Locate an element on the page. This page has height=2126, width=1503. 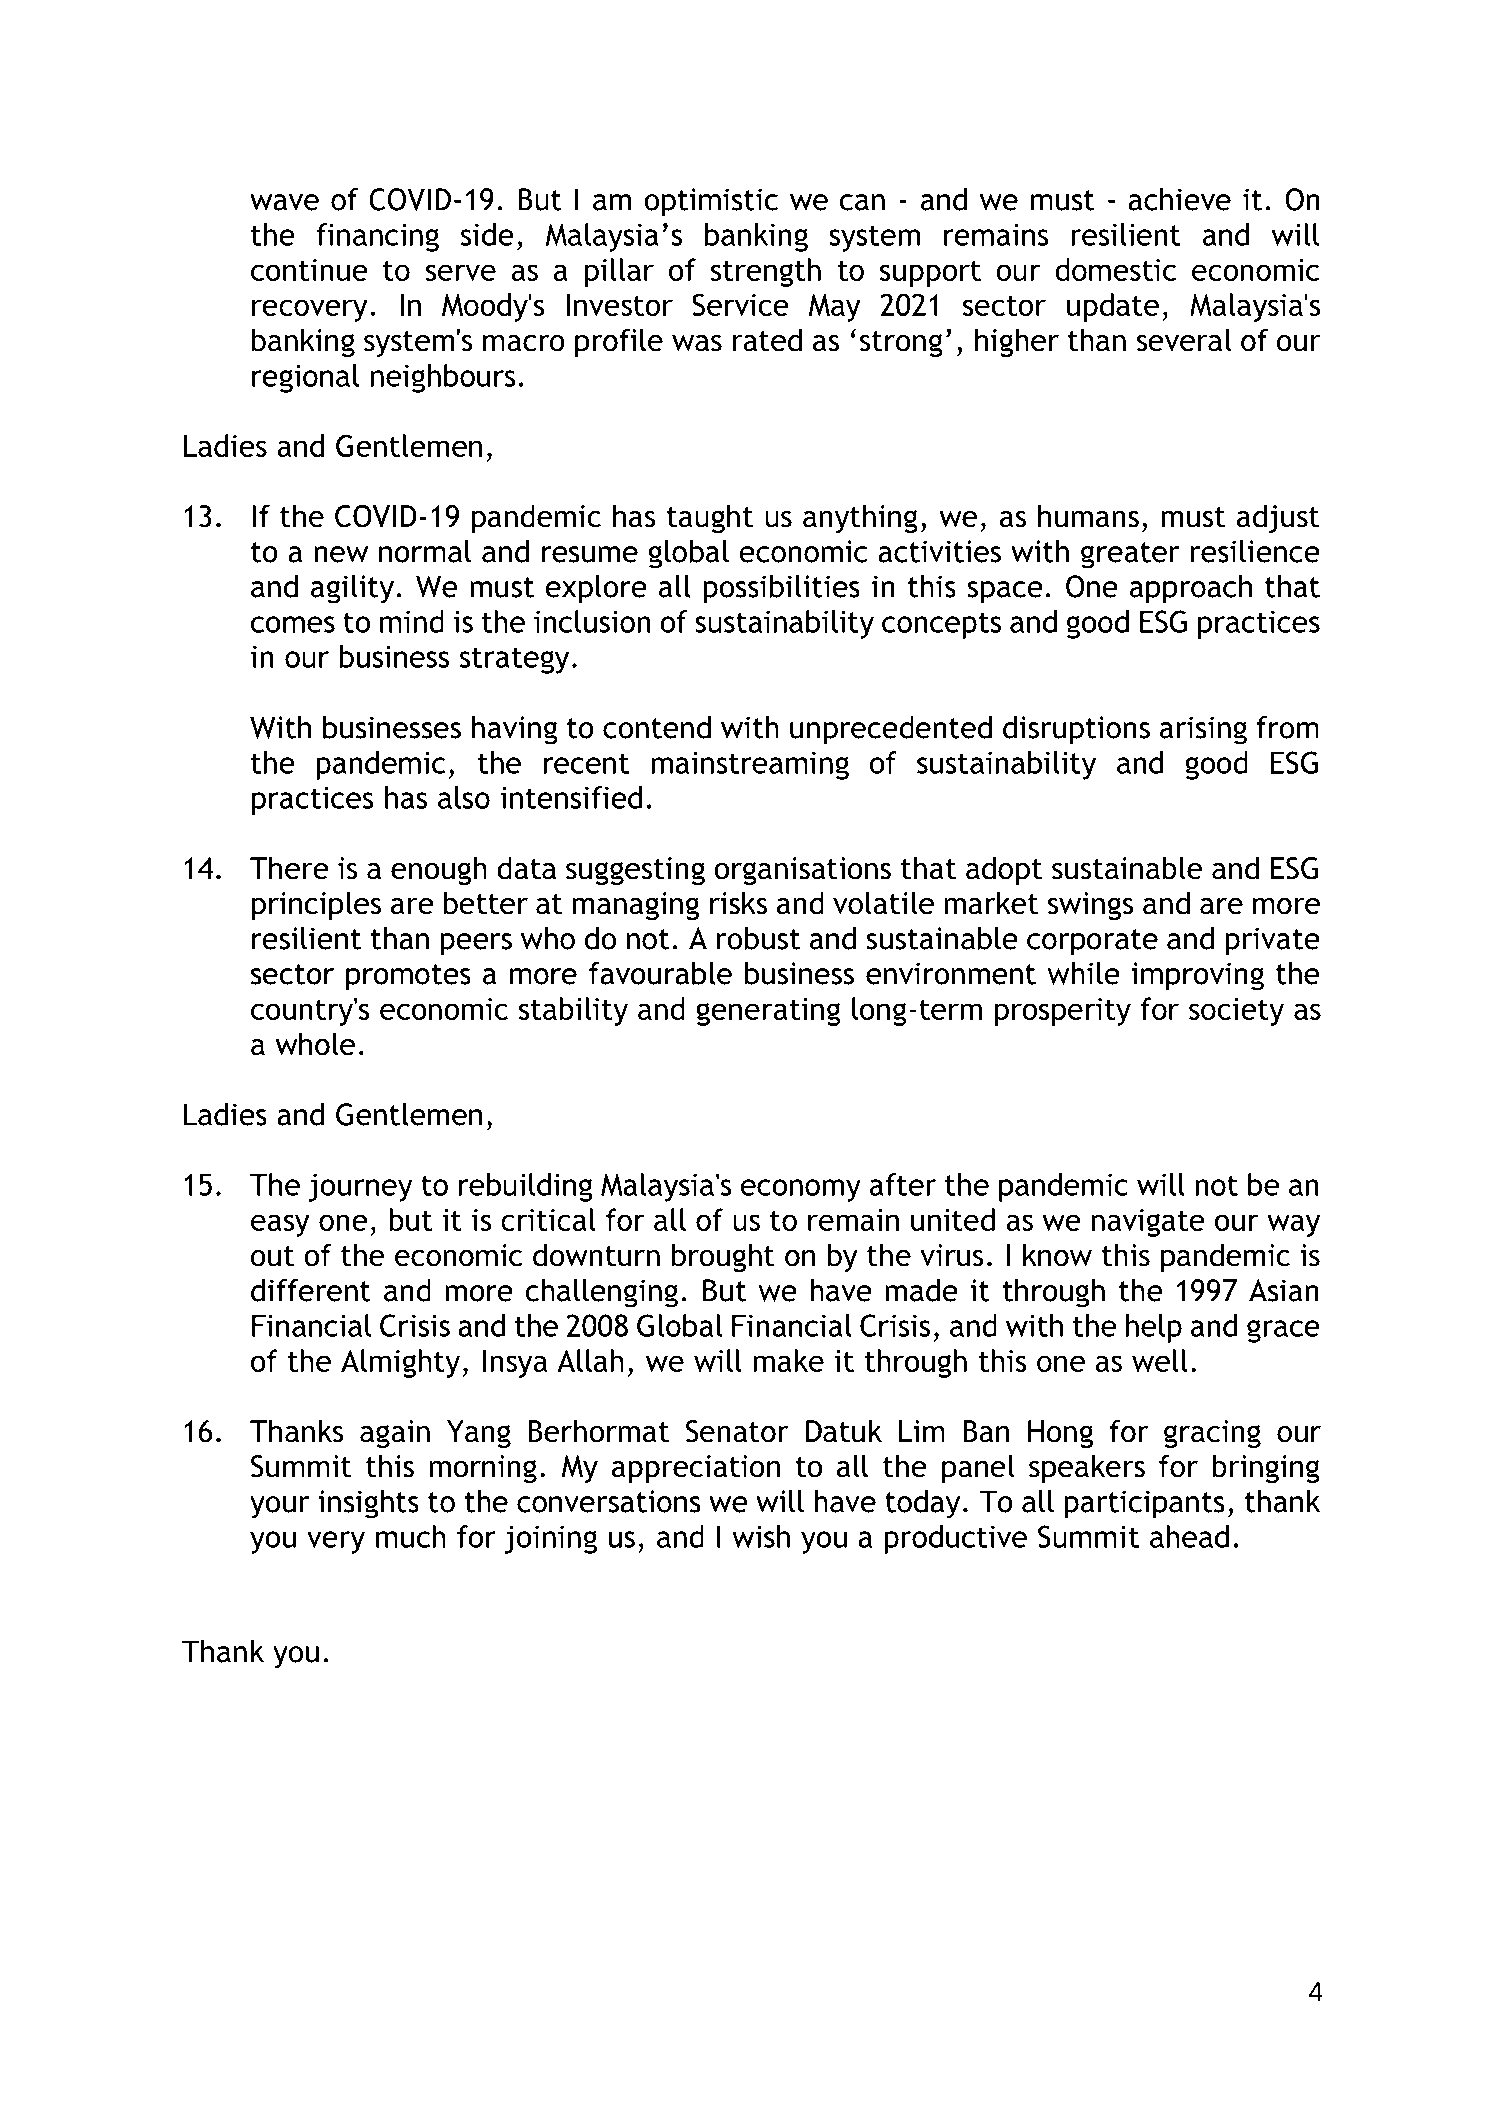
wish is located at coordinates (761, 1536).
